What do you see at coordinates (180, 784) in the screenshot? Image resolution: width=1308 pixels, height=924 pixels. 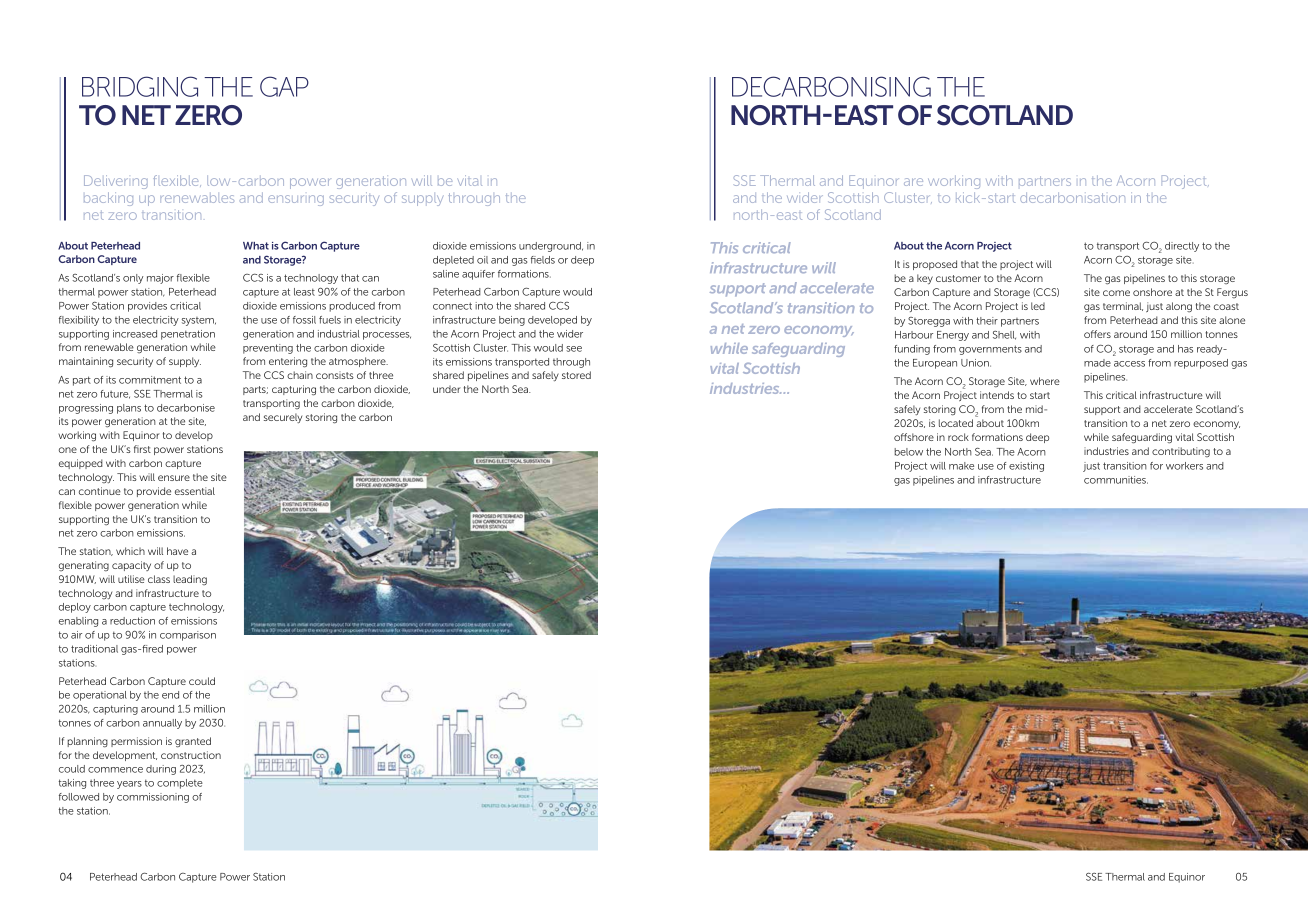 I see `complete` at bounding box center [180, 784].
